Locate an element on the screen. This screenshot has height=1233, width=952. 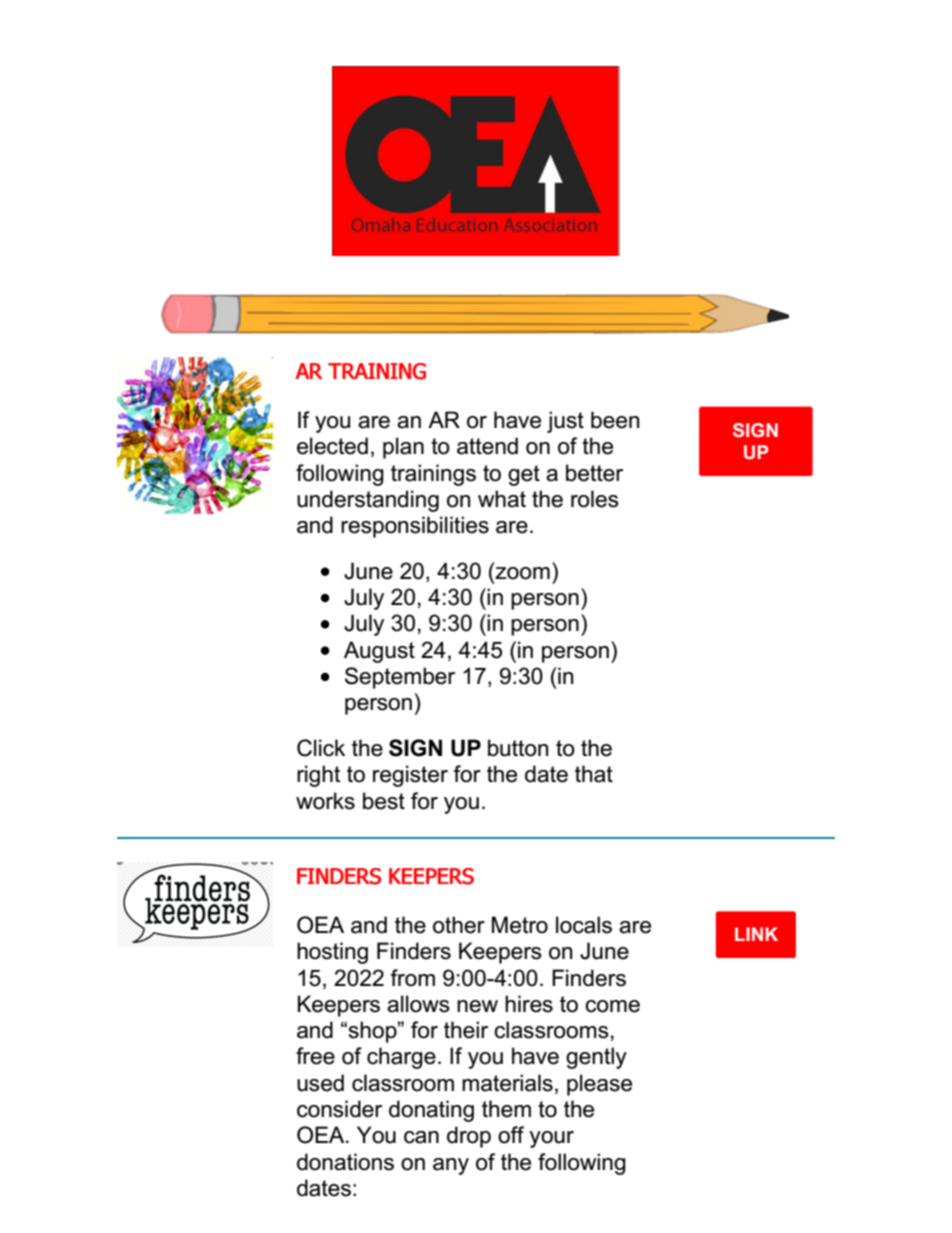
donations is located at coordinates (345, 1162).
